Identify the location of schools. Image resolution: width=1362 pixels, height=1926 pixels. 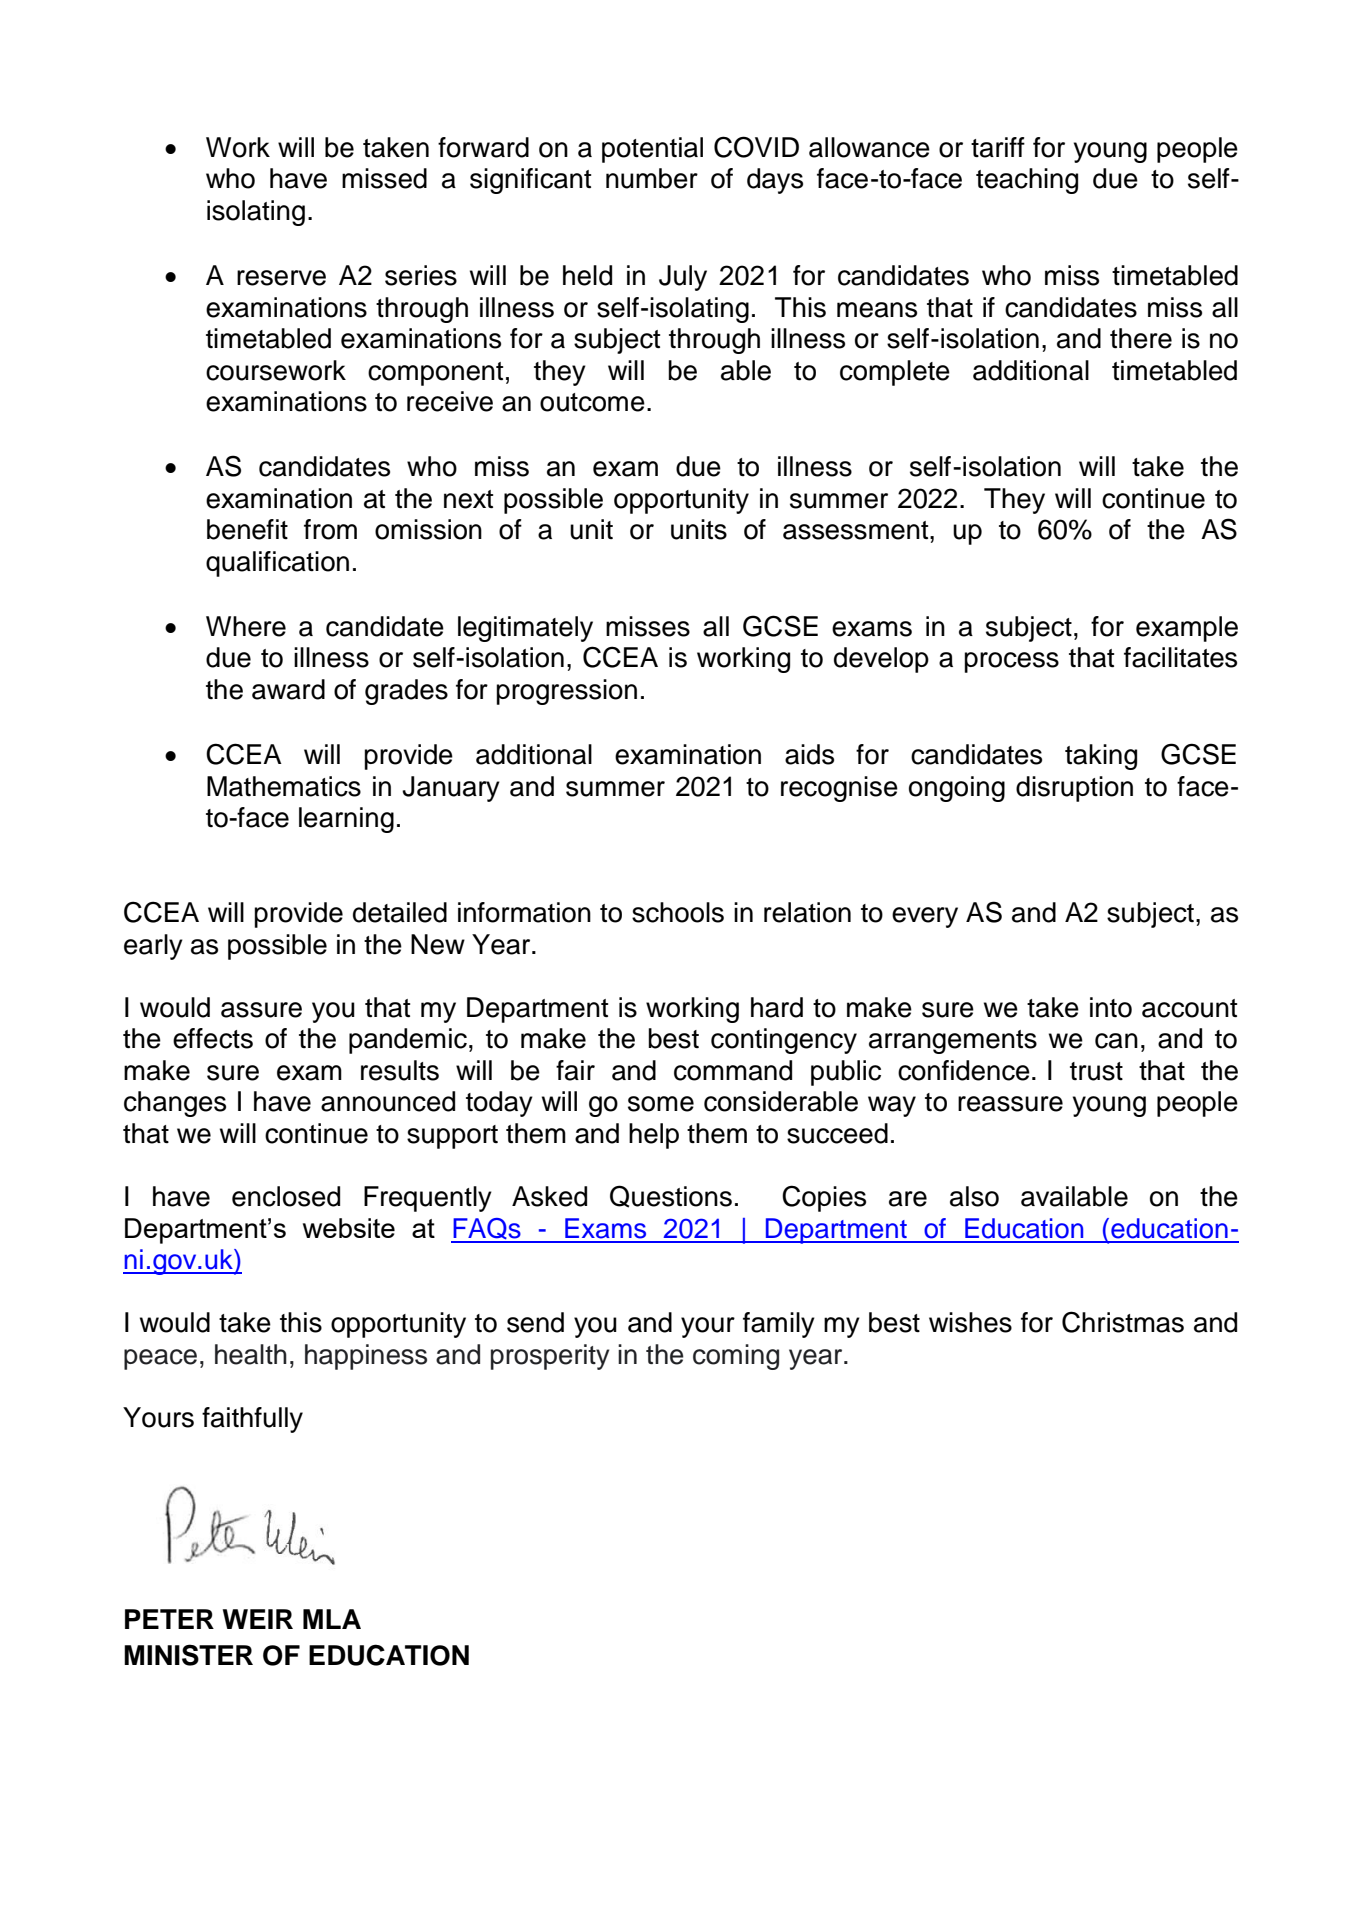
(678, 912).
